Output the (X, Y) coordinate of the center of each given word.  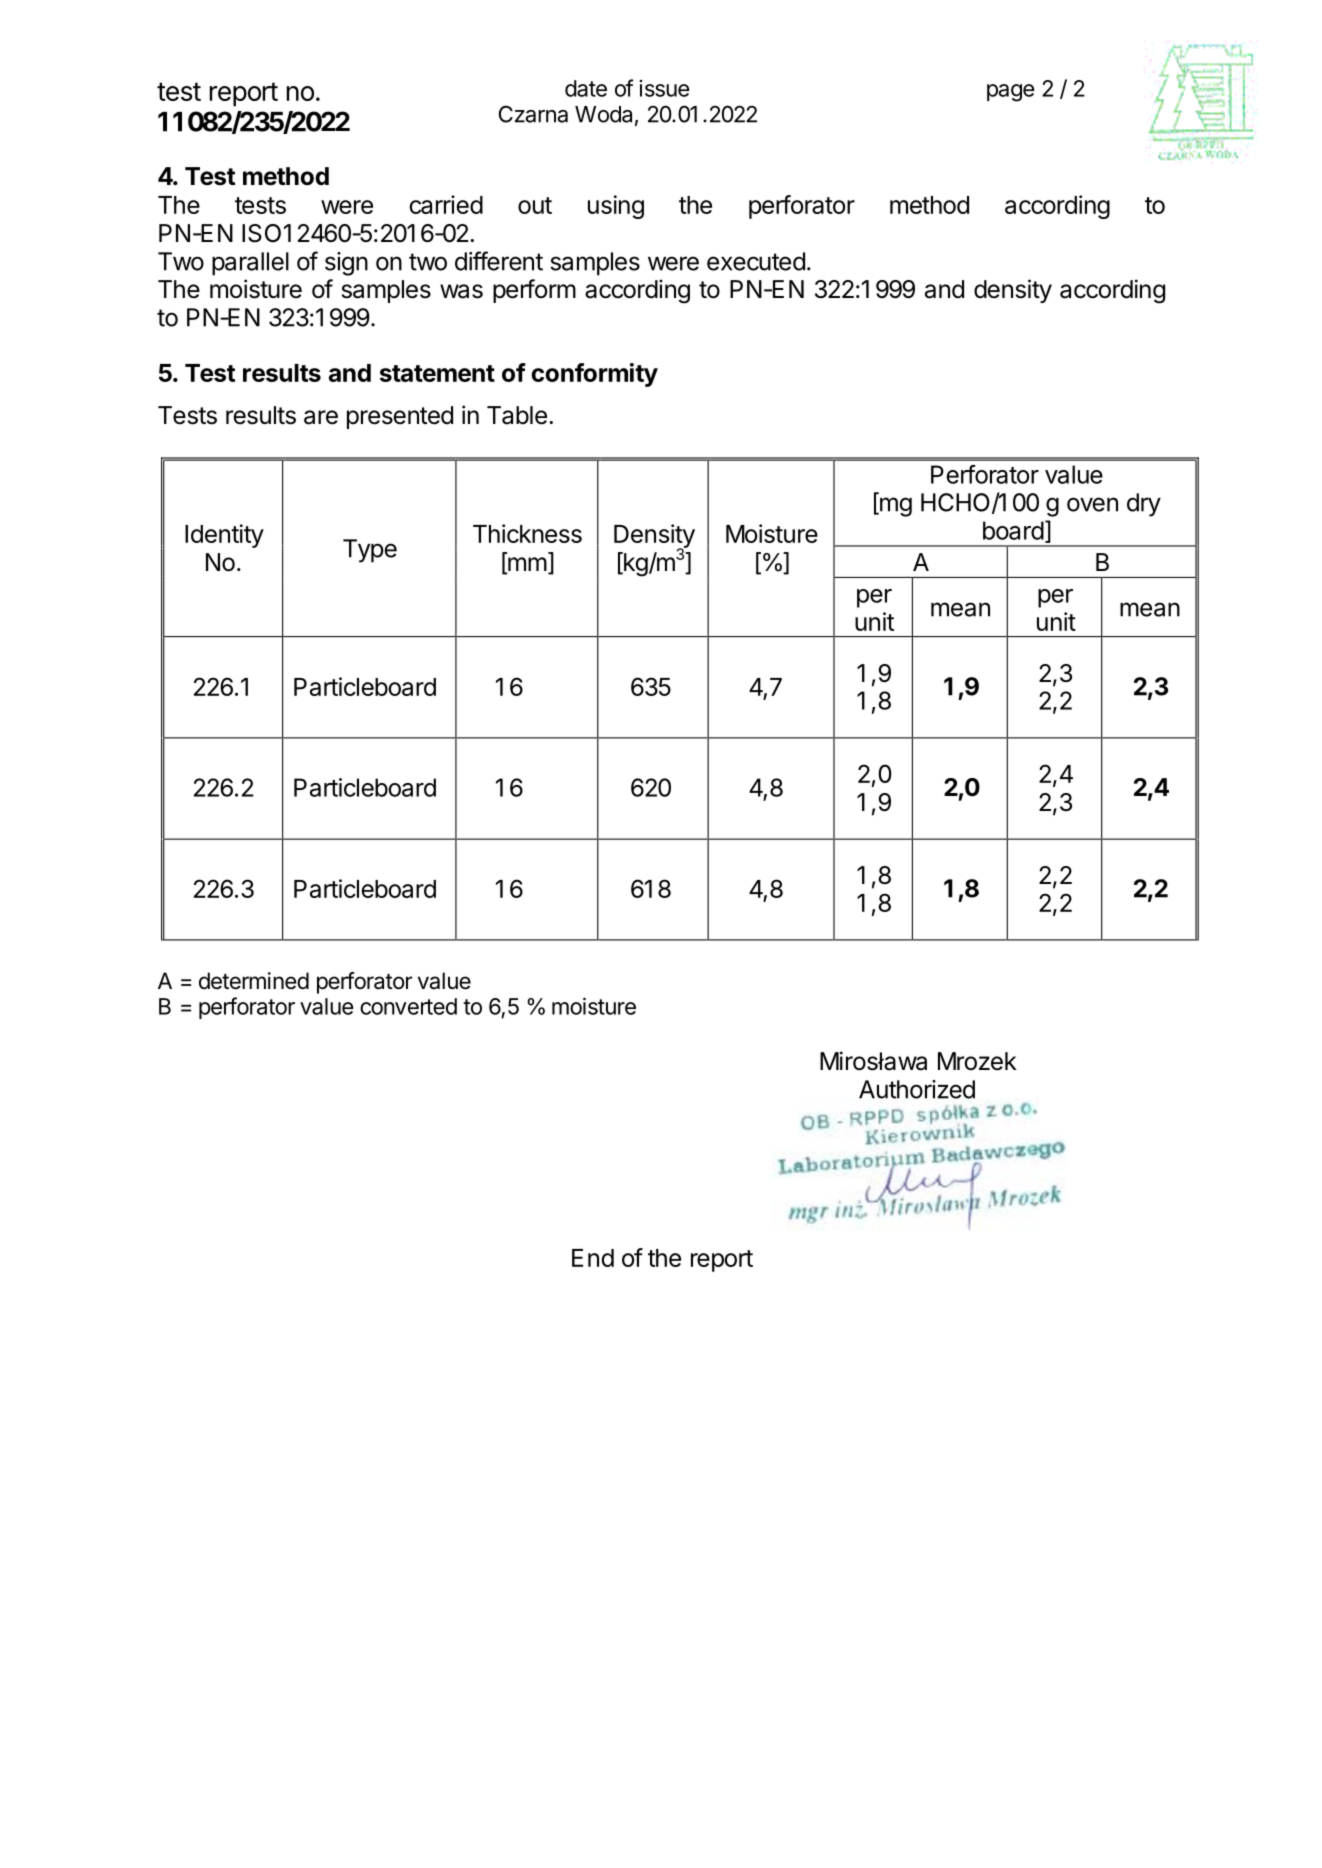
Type (370, 551)
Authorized (917, 1089)
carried (446, 204)
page (1011, 93)
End (593, 1258)
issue (665, 88)
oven (1092, 504)
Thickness (527, 533)
